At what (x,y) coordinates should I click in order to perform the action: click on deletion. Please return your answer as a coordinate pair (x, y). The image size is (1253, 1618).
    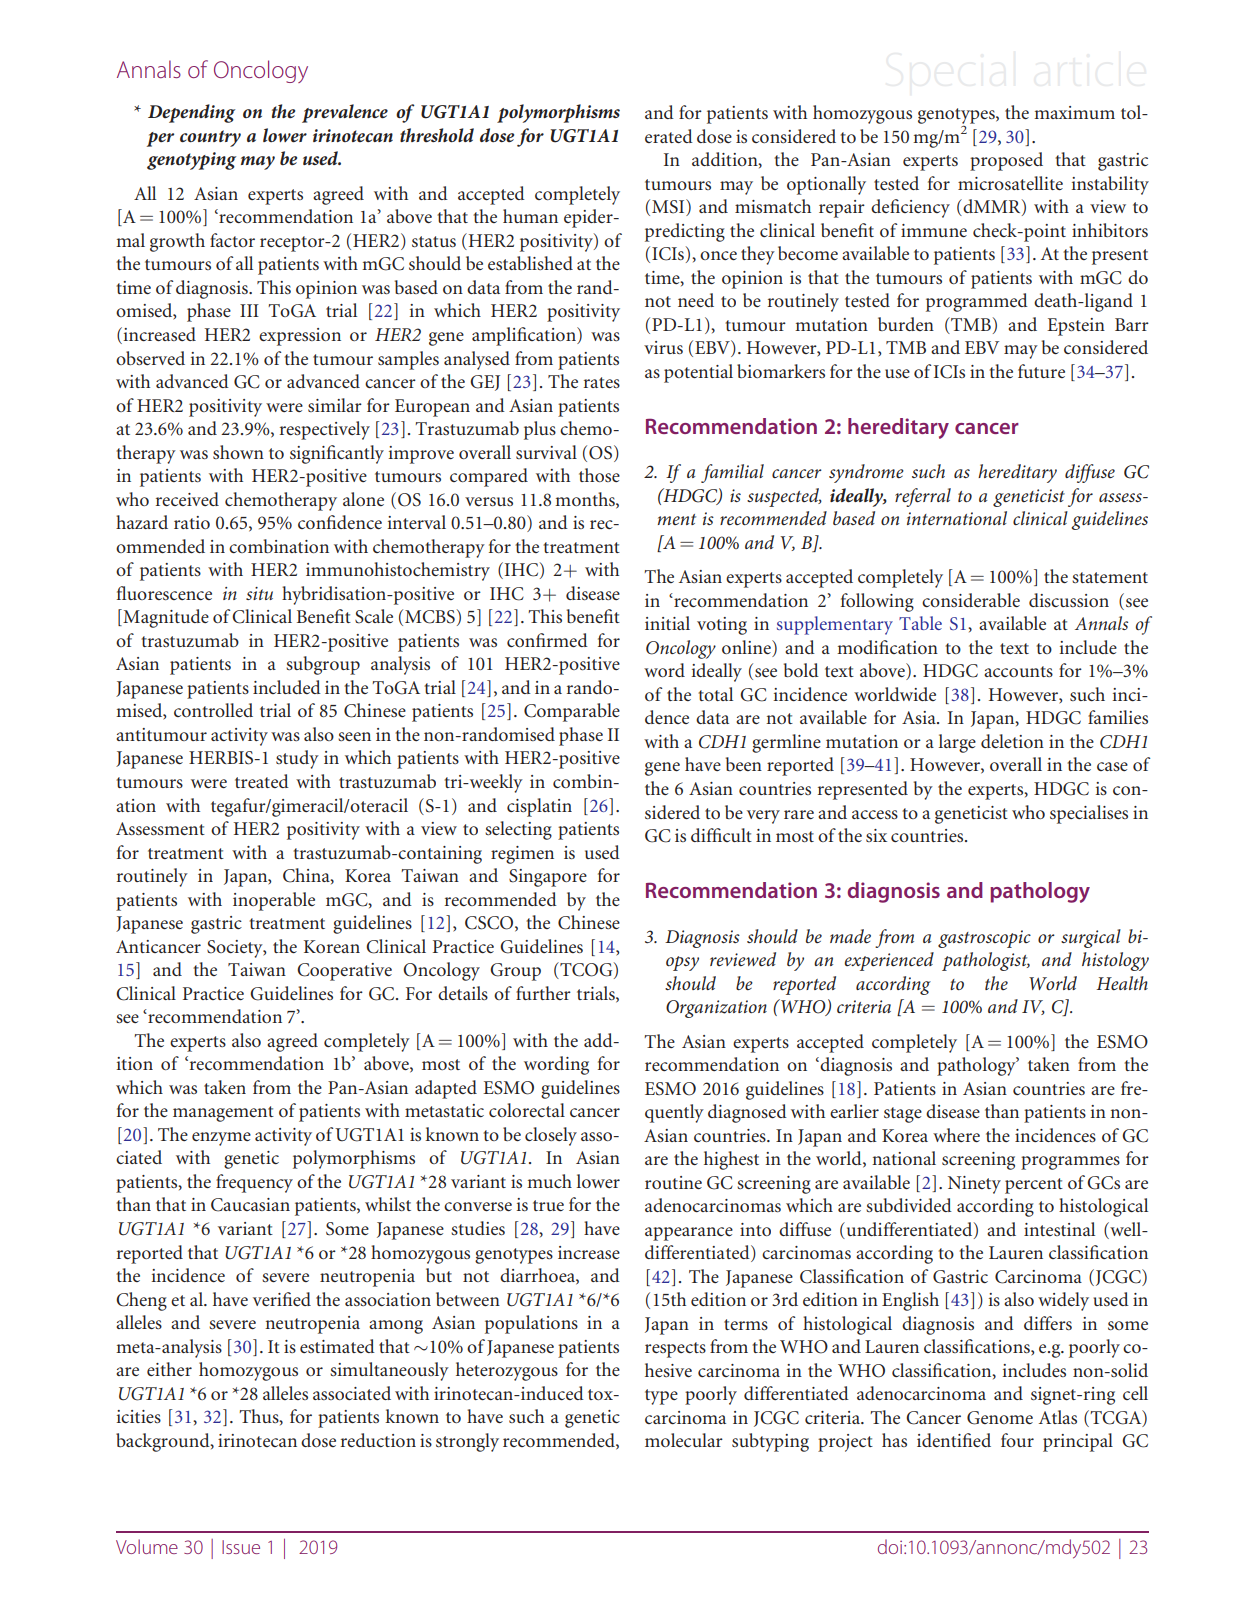
    Looking at the image, I should click on (1012, 741).
